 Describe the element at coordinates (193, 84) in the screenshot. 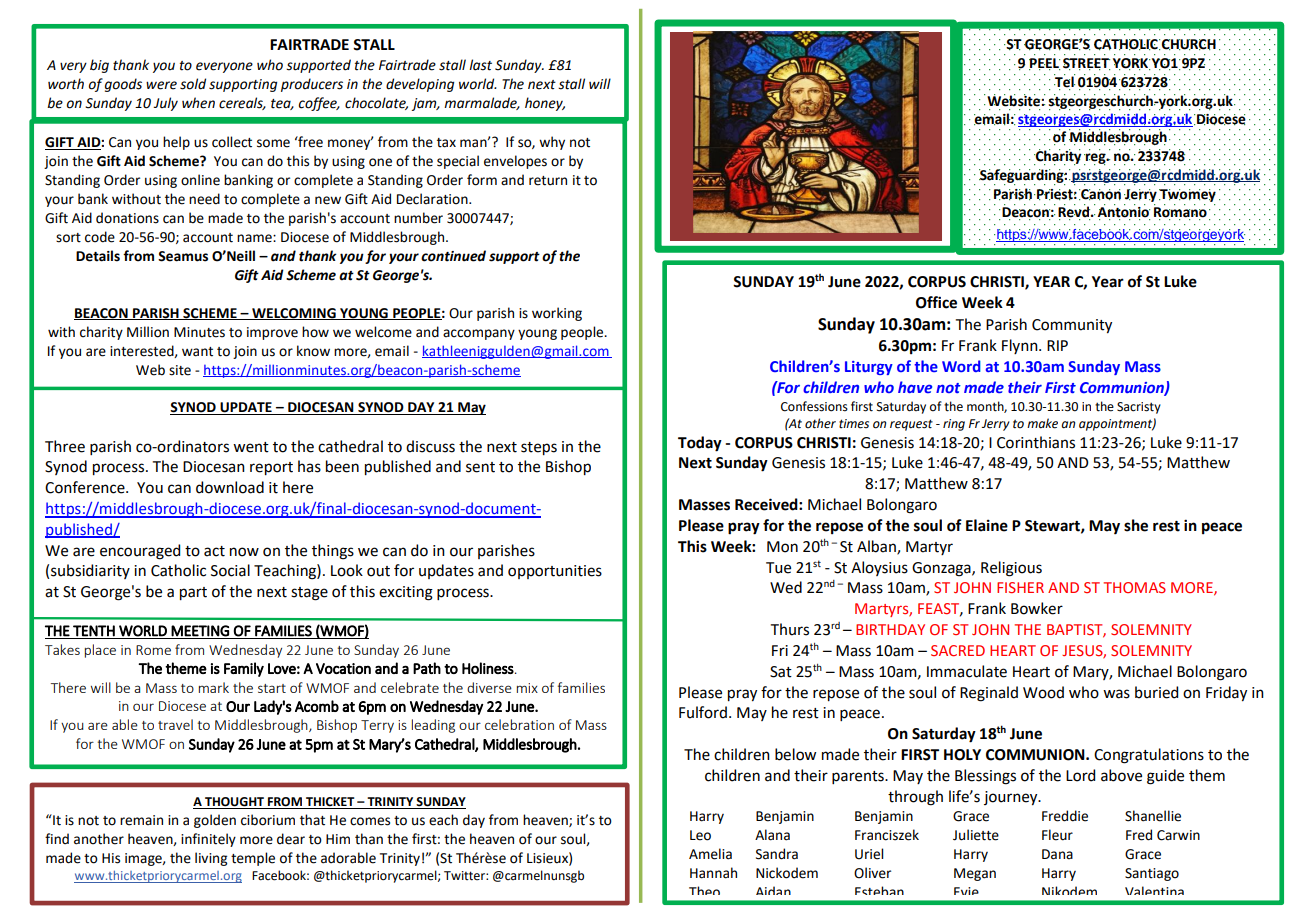

I see `sold` at that location.
